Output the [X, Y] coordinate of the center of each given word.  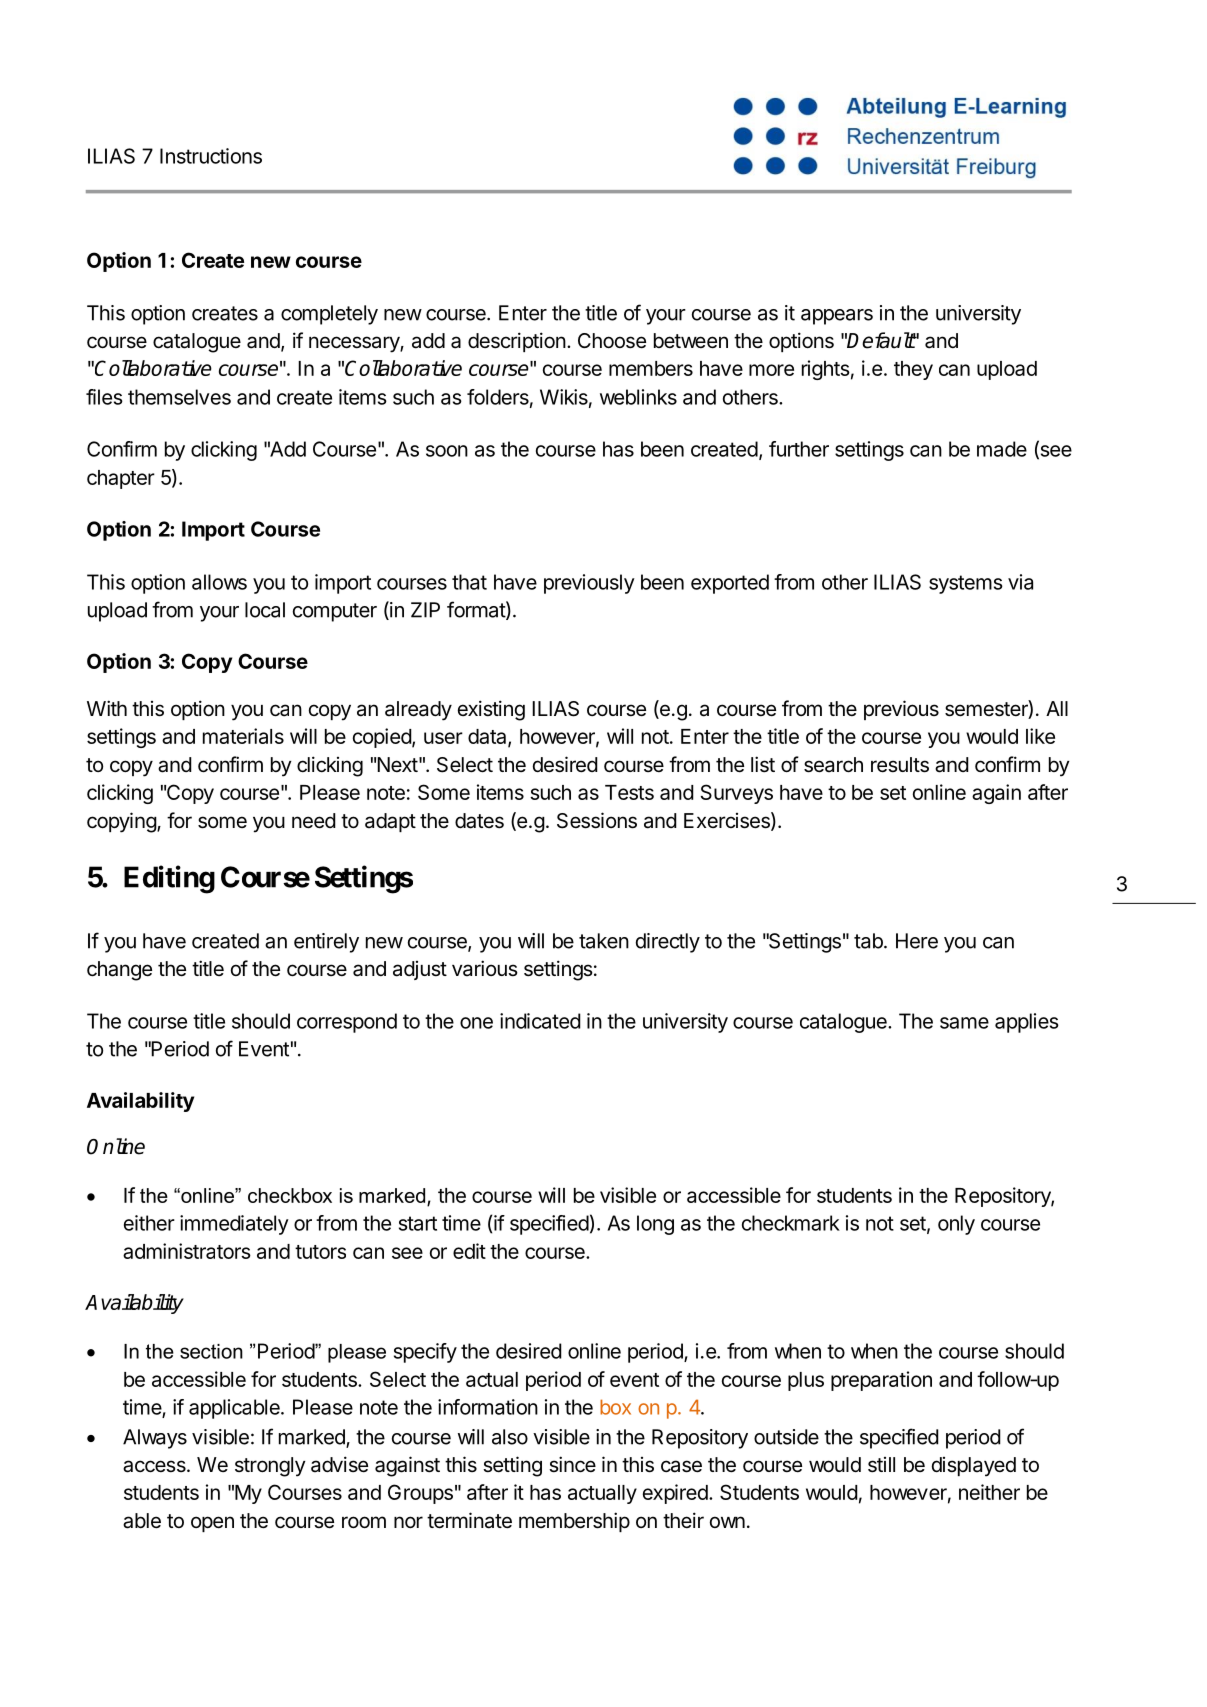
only [956, 1225]
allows [219, 582]
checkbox [290, 1195]
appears [837, 317]
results [900, 765]
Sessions [597, 820]
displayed [974, 1467]
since [572, 1464]
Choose [612, 341]
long [655, 1225]
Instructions [211, 156]
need [314, 821]
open [212, 1524]
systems [966, 584]
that [469, 582]
